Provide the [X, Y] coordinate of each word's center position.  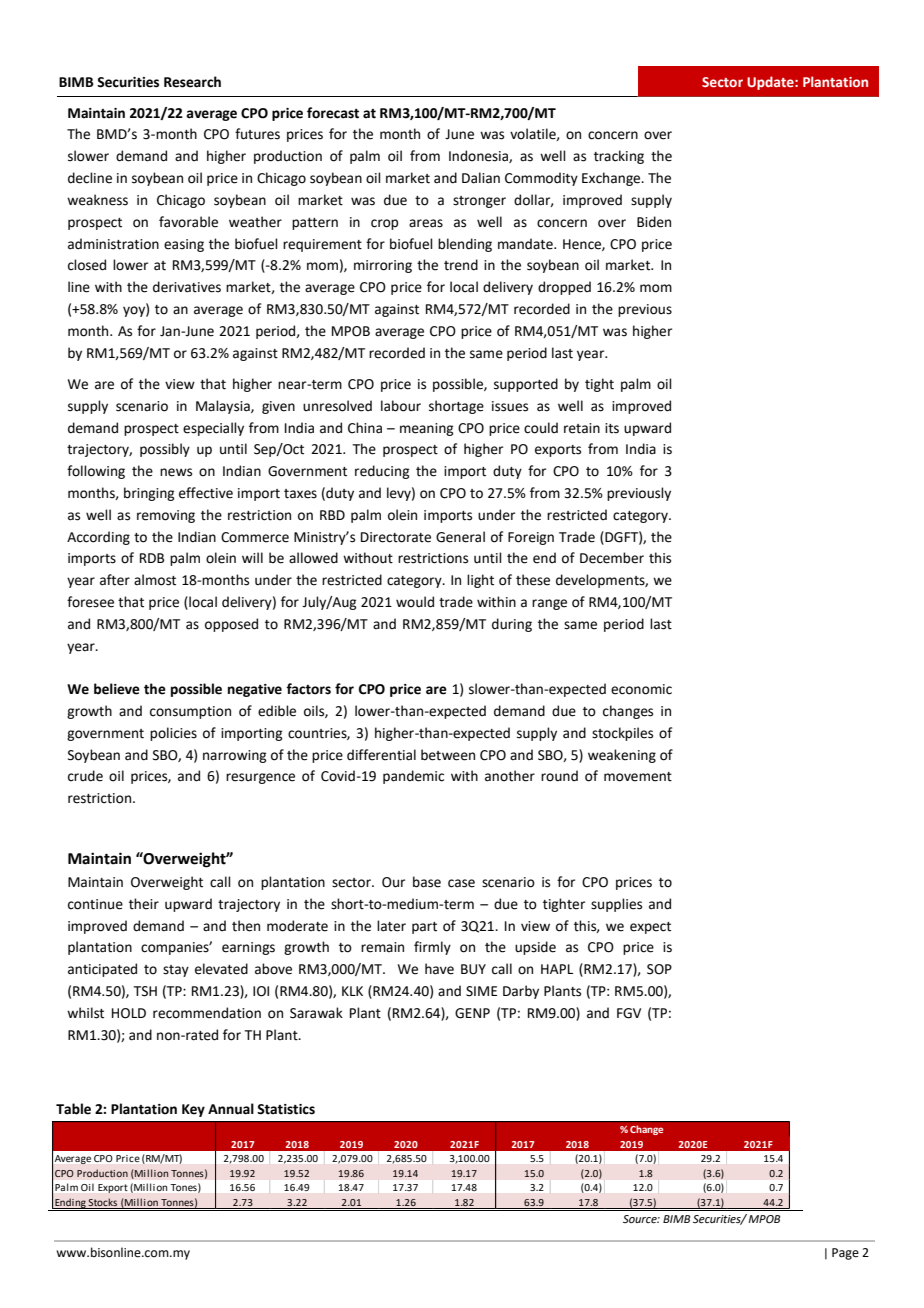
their [144, 904]
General [460, 537]
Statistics [286, 1109]
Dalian [481, 178]
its [612, 428]
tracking [619, 157]
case [461, 883]
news [176, 472]
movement [638, 777]
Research [192, 82]
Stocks [102, 1202]
